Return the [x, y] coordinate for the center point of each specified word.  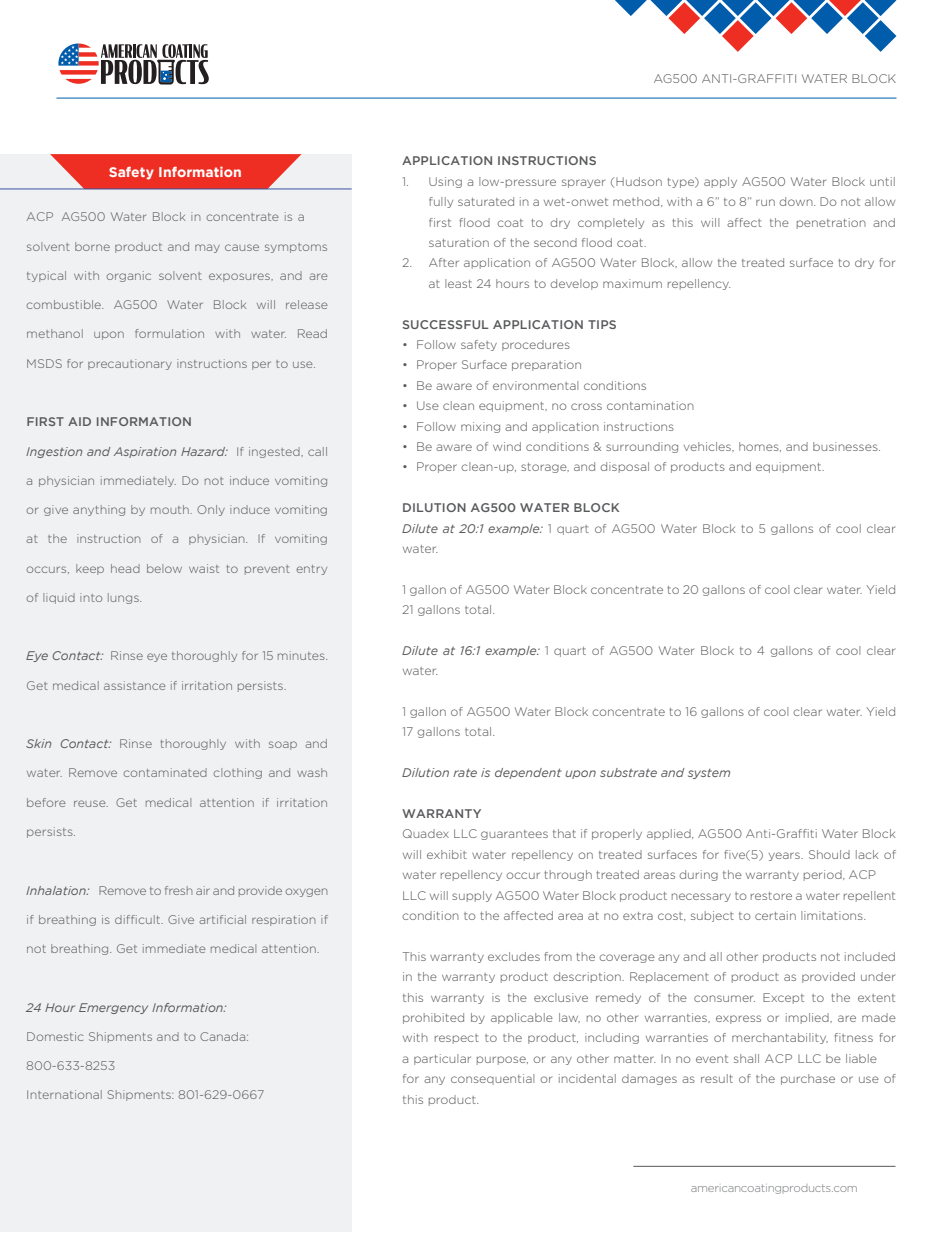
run [765, 202]
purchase [808, 1079]
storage [545, 468]
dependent [528, 773]
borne [92, 246]
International [64, 1094]
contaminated [165, 772]
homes [760, 447]
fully [441, 202]
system [709, 774]
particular [442, 1059]
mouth [171, 509]
